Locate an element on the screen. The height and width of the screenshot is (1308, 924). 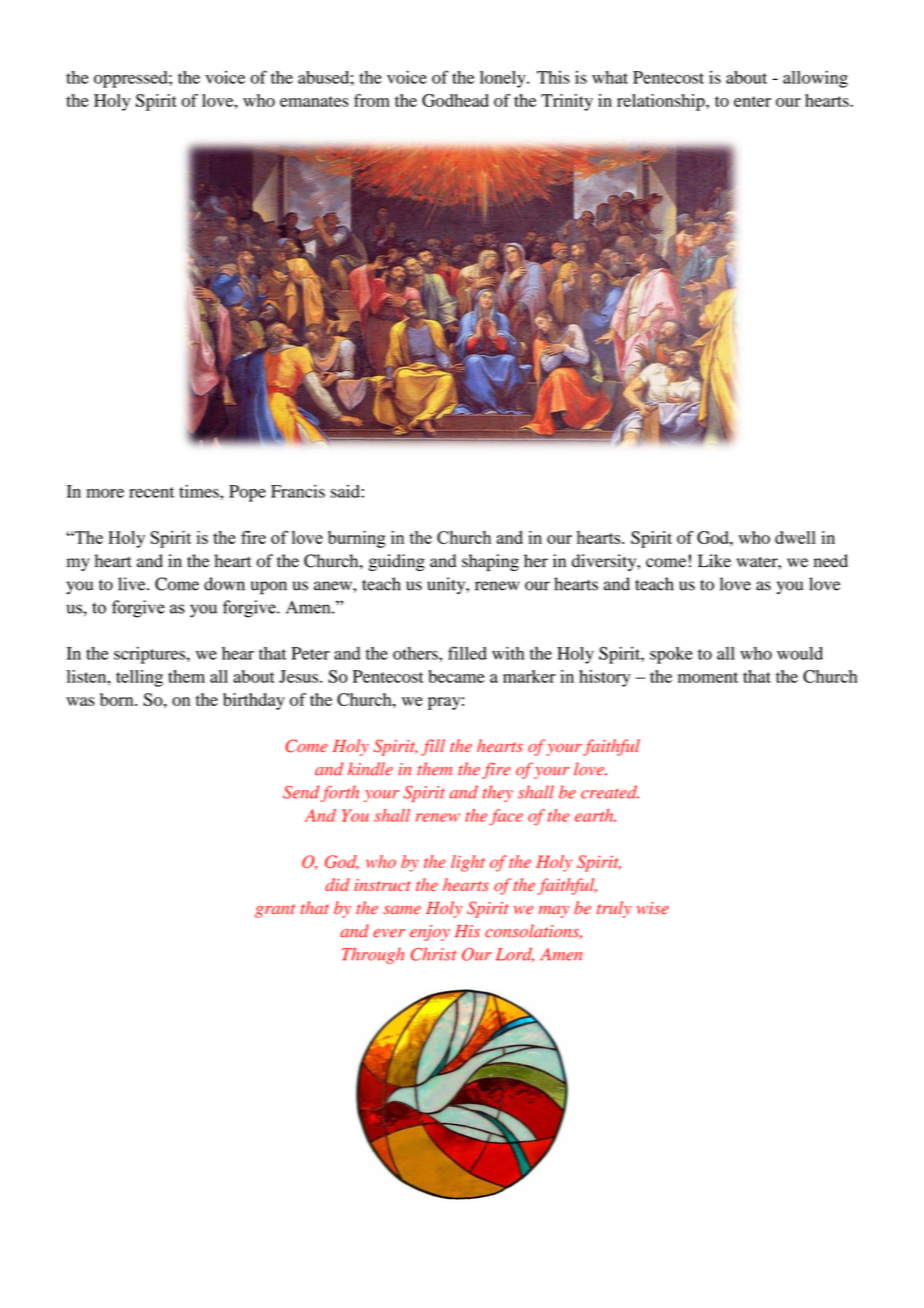
emanates is located at coordinates (314, 101).
